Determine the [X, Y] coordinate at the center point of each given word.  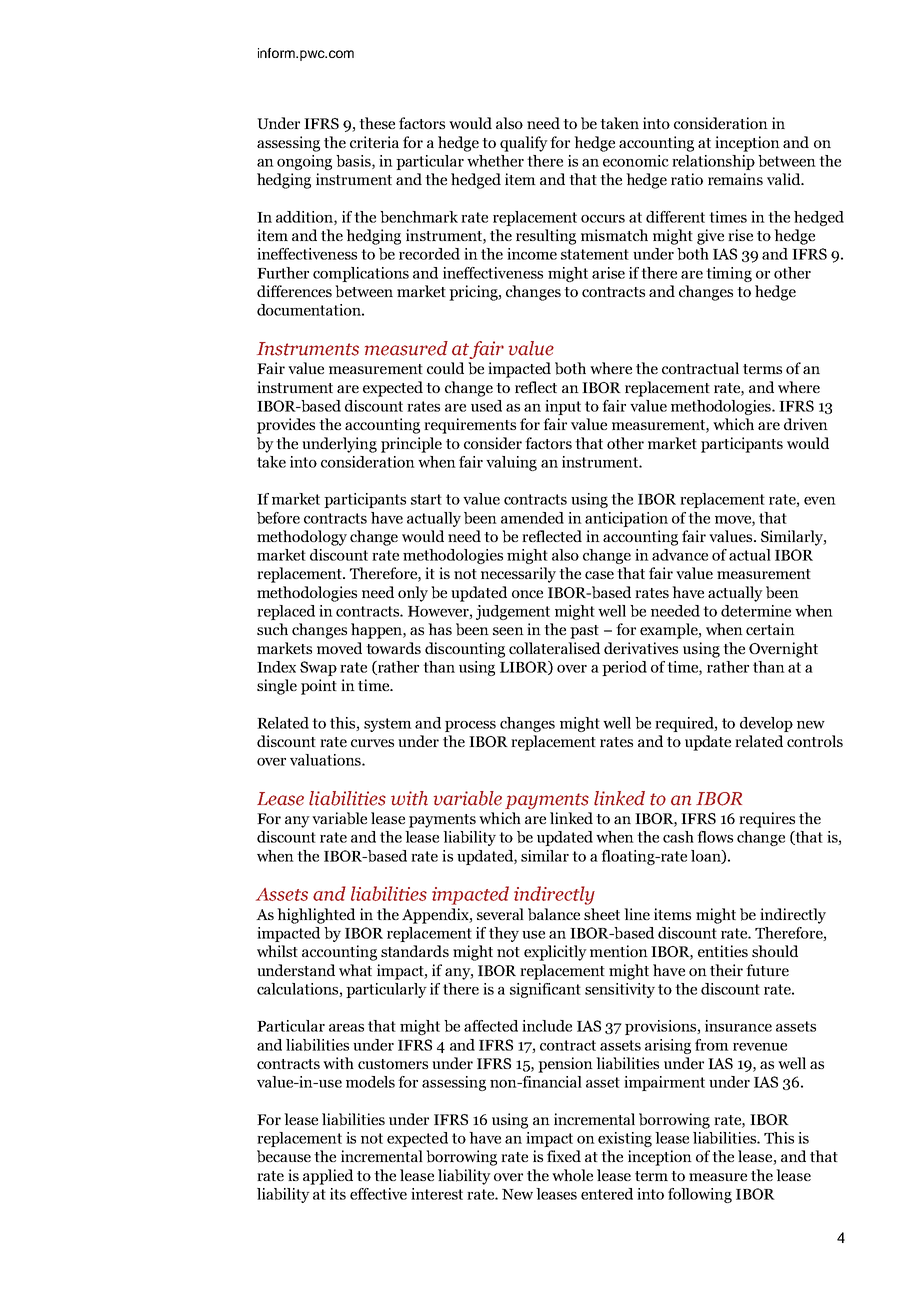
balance [554, 914]
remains [735, 179]
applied [328, 1177]
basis [354, 162]
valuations [326, 760]
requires [767, 820]
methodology [302, 538]
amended [532, 518]
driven [806, 424]
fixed [564, 1156]
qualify [524, 144]
